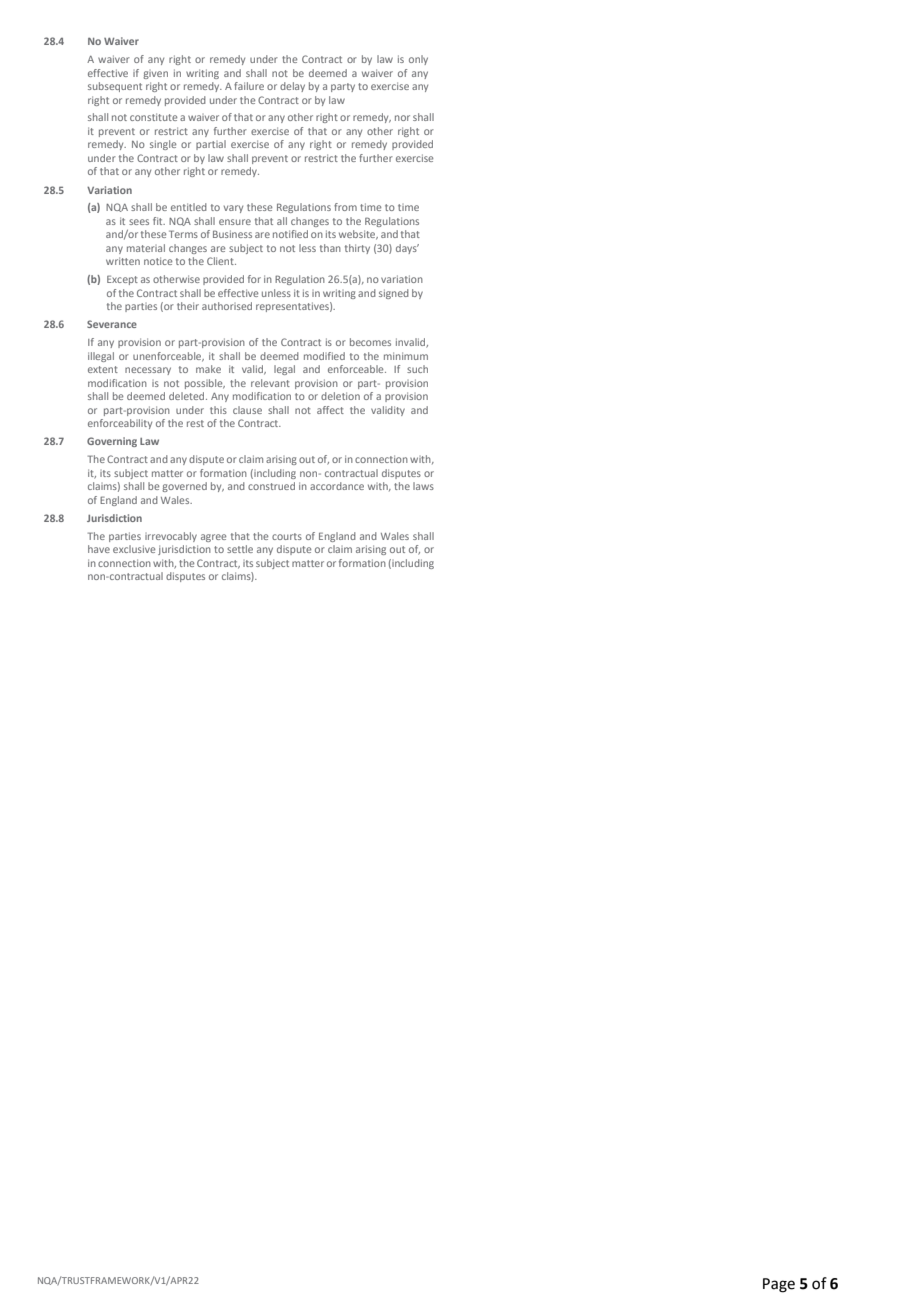 Image resolution: width=924 pixels, height=1307 pixels. I want to click on Page, so click(779, 1285).
